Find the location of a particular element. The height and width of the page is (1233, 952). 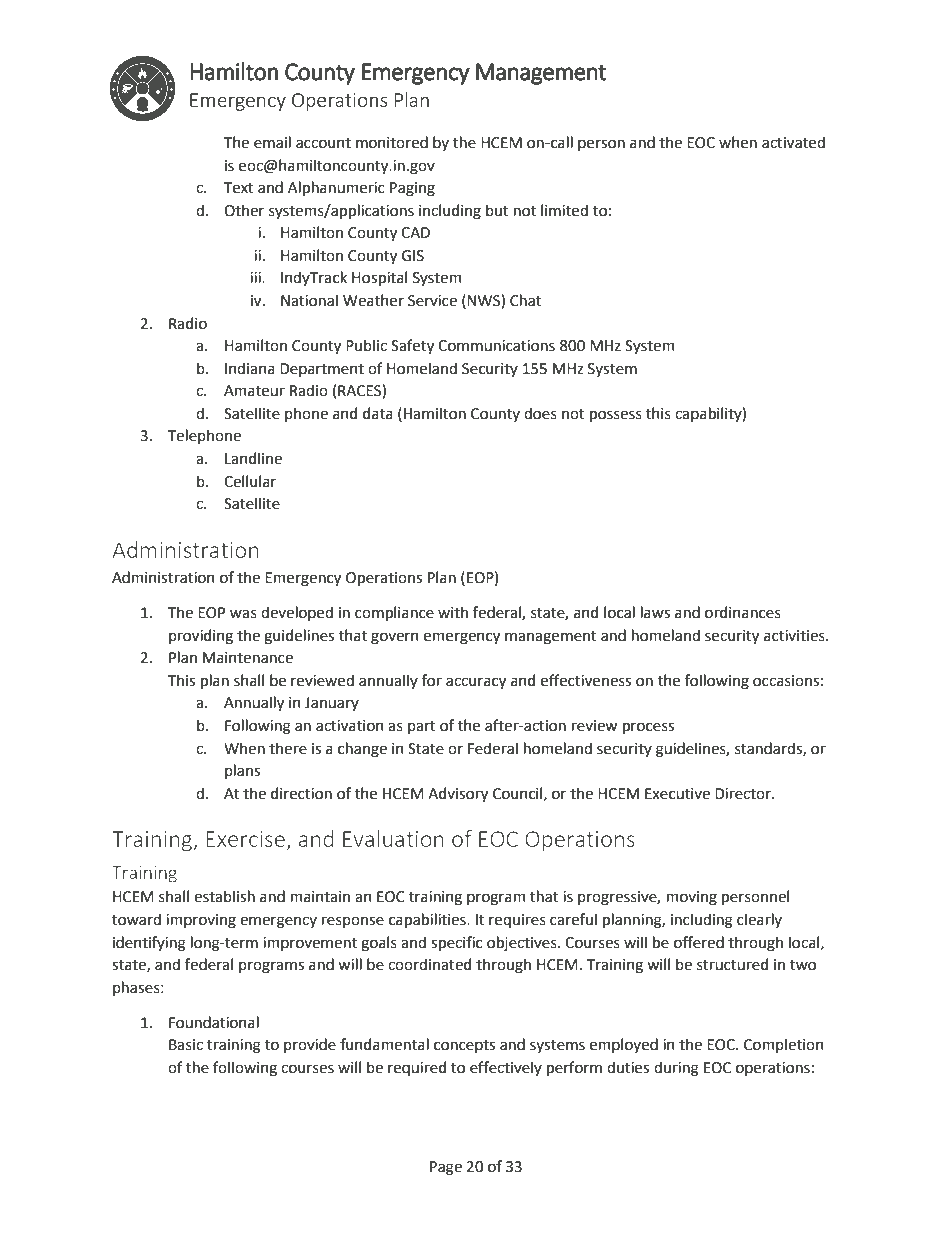

accuracy is located at coordinates (476, 683).
